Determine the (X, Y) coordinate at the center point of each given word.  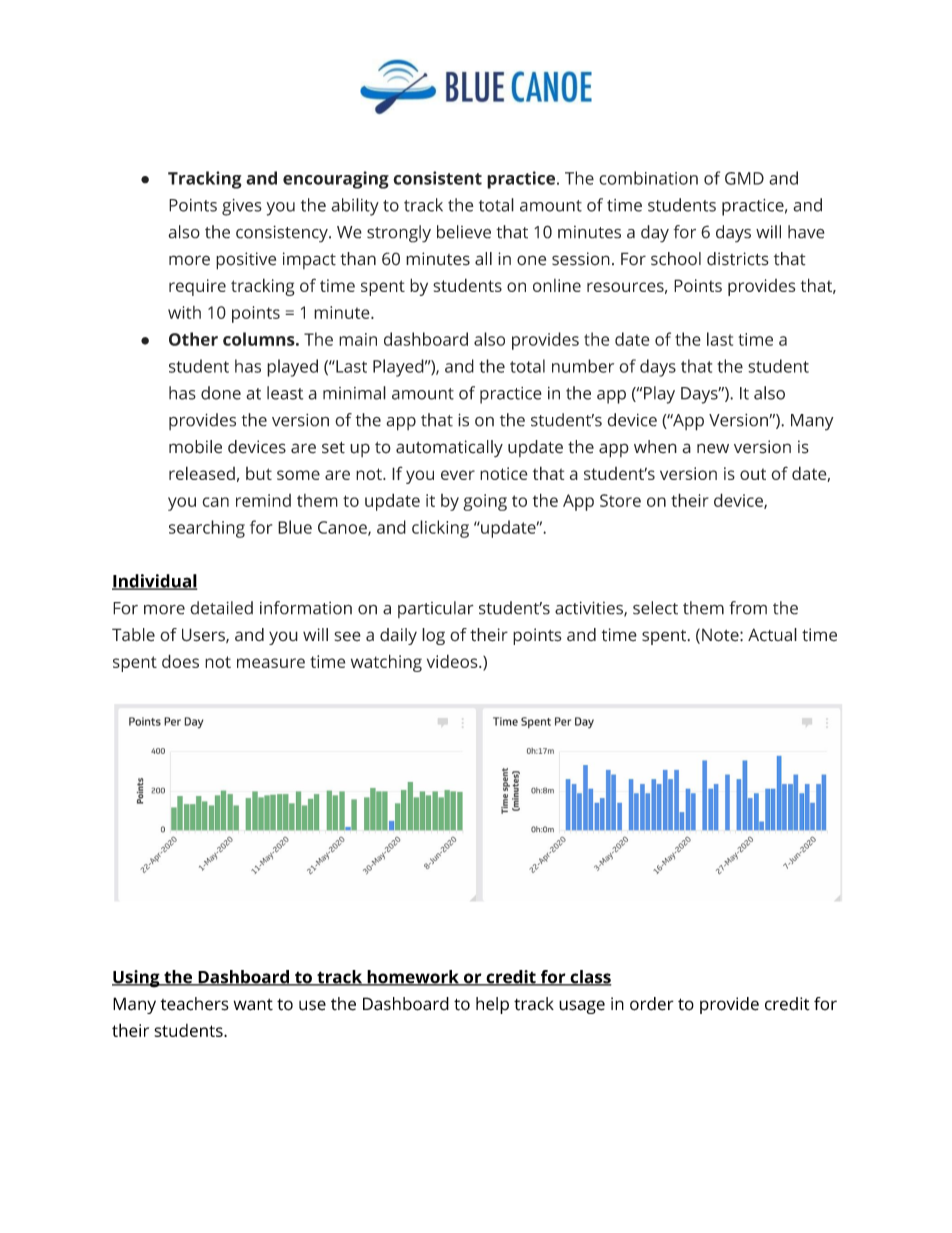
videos (453, 661)
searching (207, 529)
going (485, 502)
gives (242, 207)
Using (137, 979)
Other (193, 339)
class (589, 978)
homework (413, 978)
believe (464, 232)
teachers (195, 1004)
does (180, 661)
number (583, 366)
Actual (772, 635)
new (713, 448)
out (753, 474)
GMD (744, 178)
